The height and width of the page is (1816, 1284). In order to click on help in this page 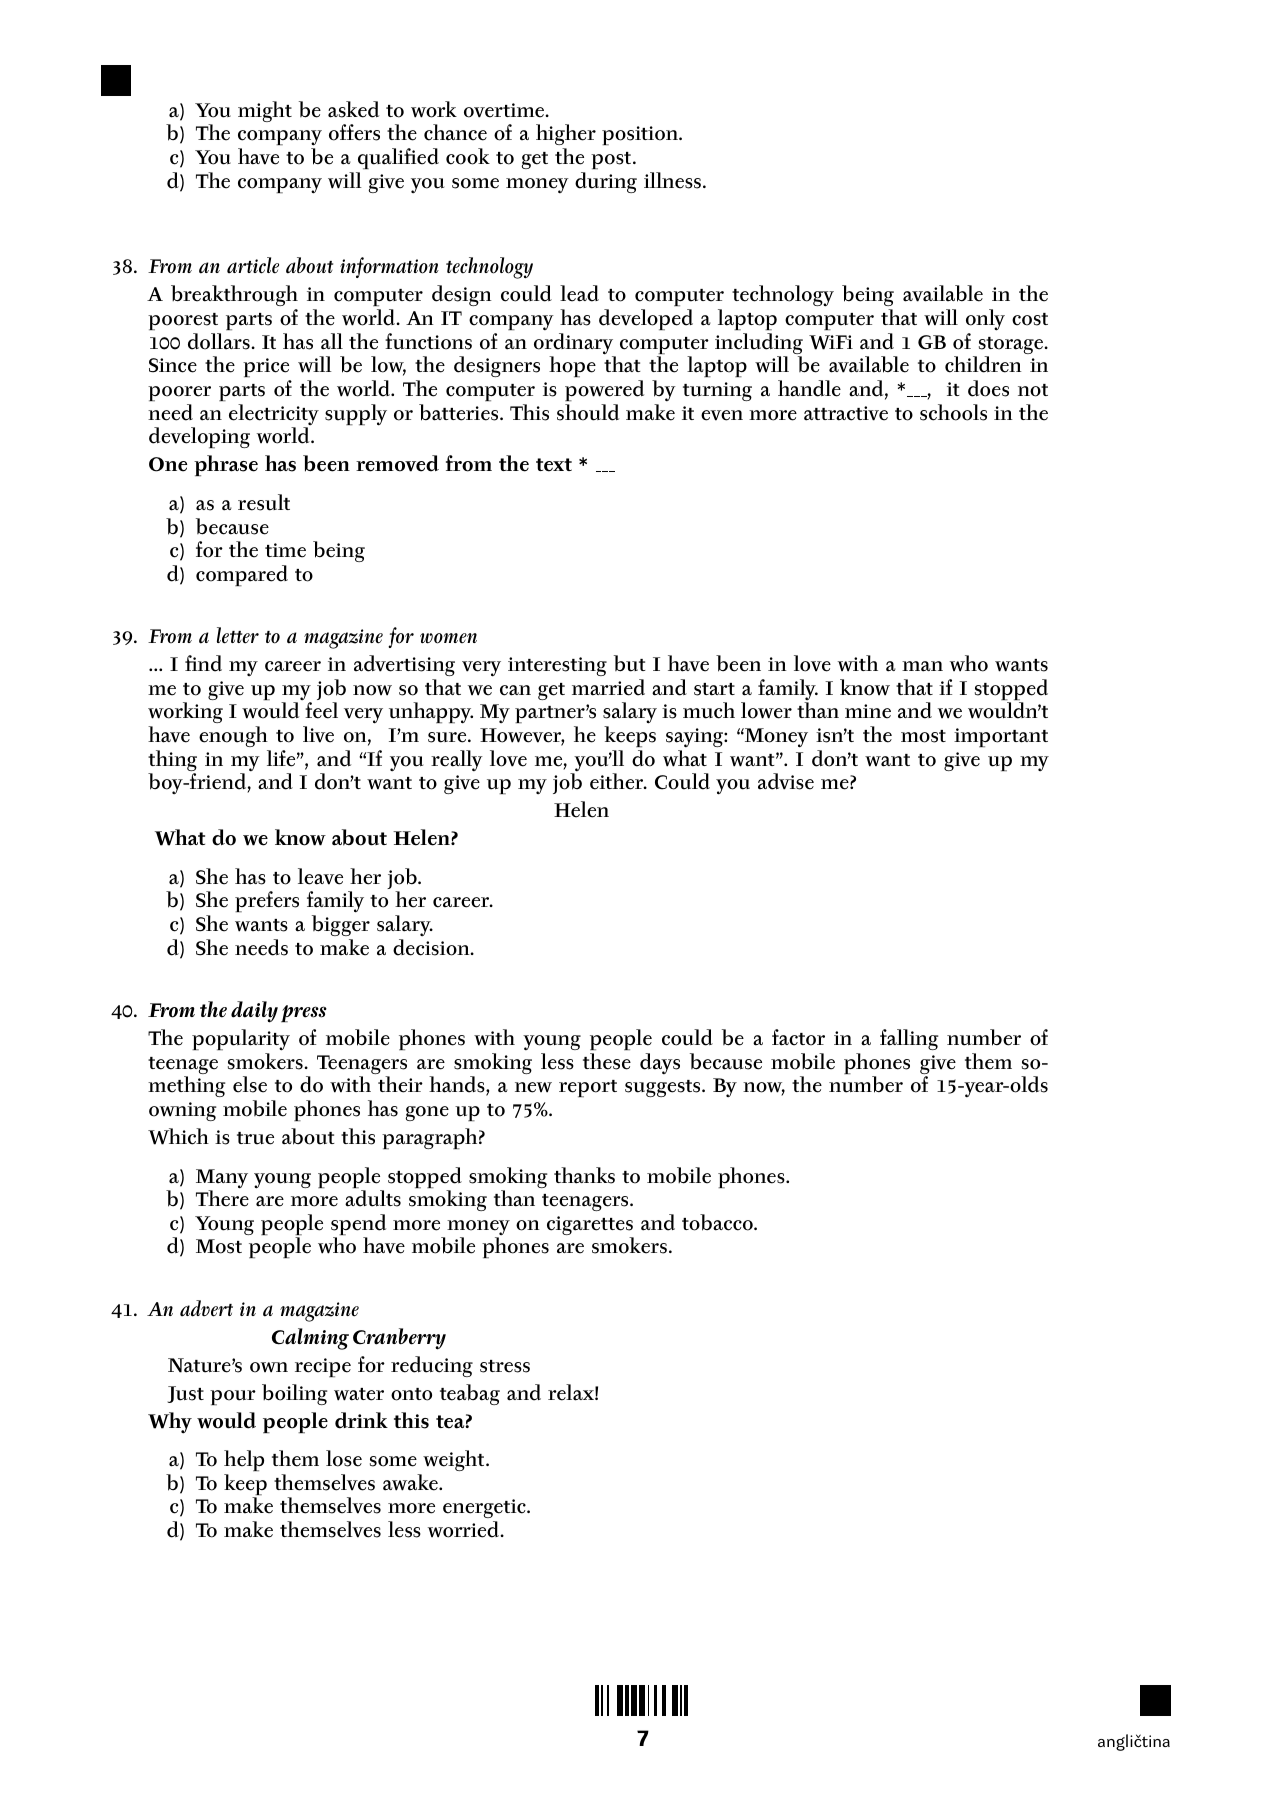, I will do `click(244, 1460)`.
